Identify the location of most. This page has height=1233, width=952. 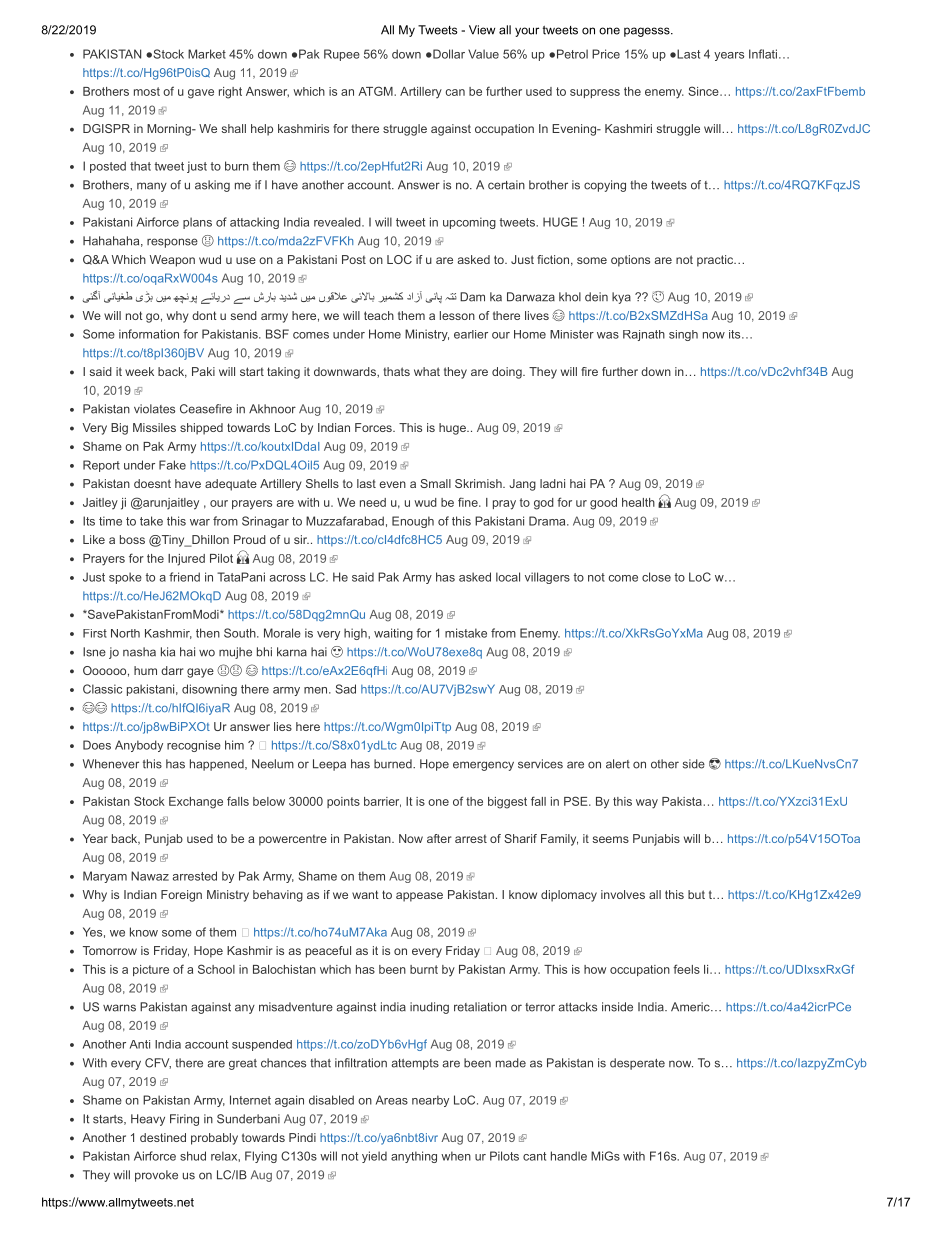
(147, 91).
